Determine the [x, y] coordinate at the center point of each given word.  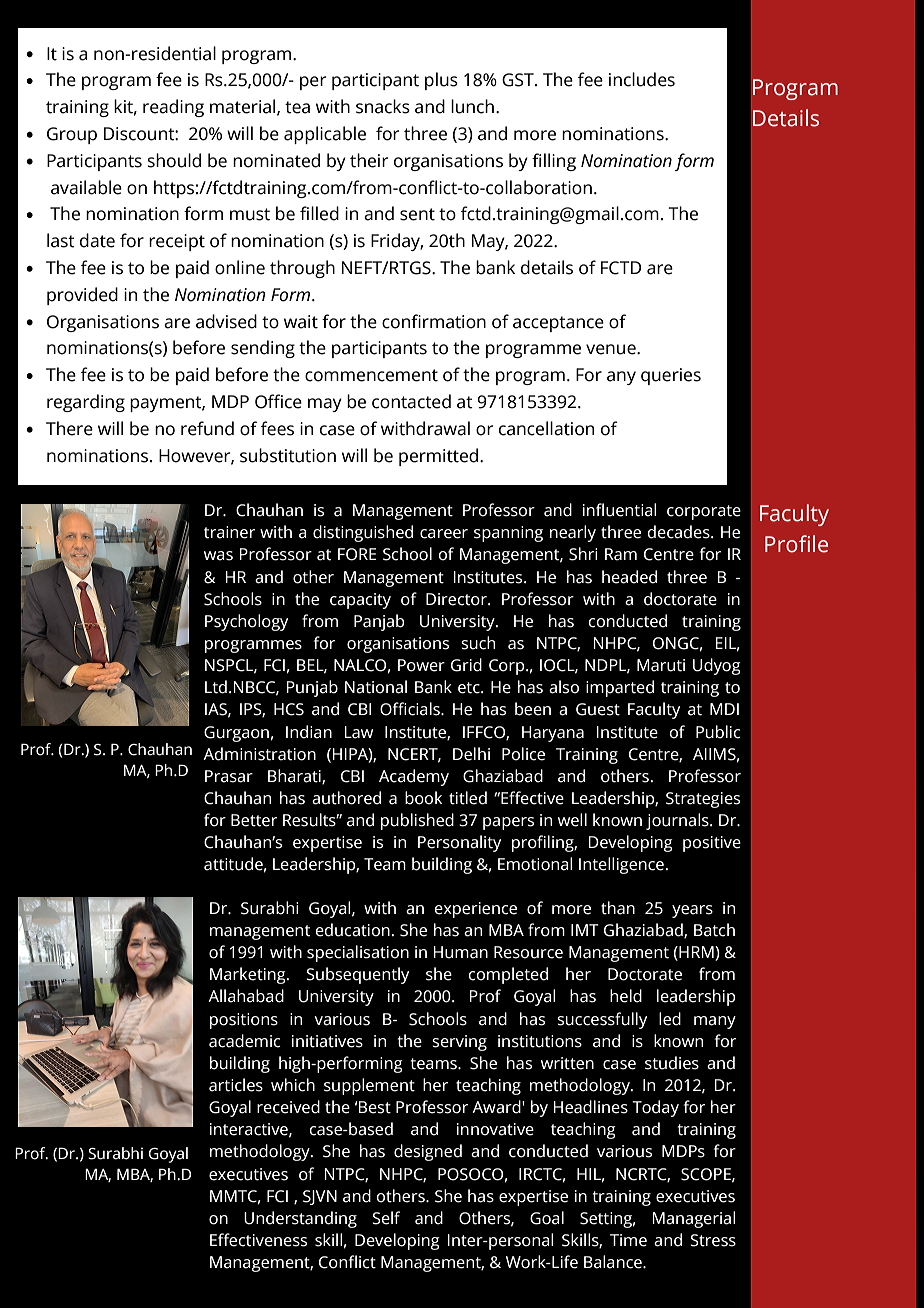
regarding [86, 403]
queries [671, 376]
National [376, 687]
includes [642, 79]
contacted [411, 401]
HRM [696, 953]
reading [173, 108]
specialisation [358, 953]
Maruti [661, 665]
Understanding [300, 1219]
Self [386, 1218]
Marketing [249, 975]
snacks [383, 106]
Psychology [246, 622]
